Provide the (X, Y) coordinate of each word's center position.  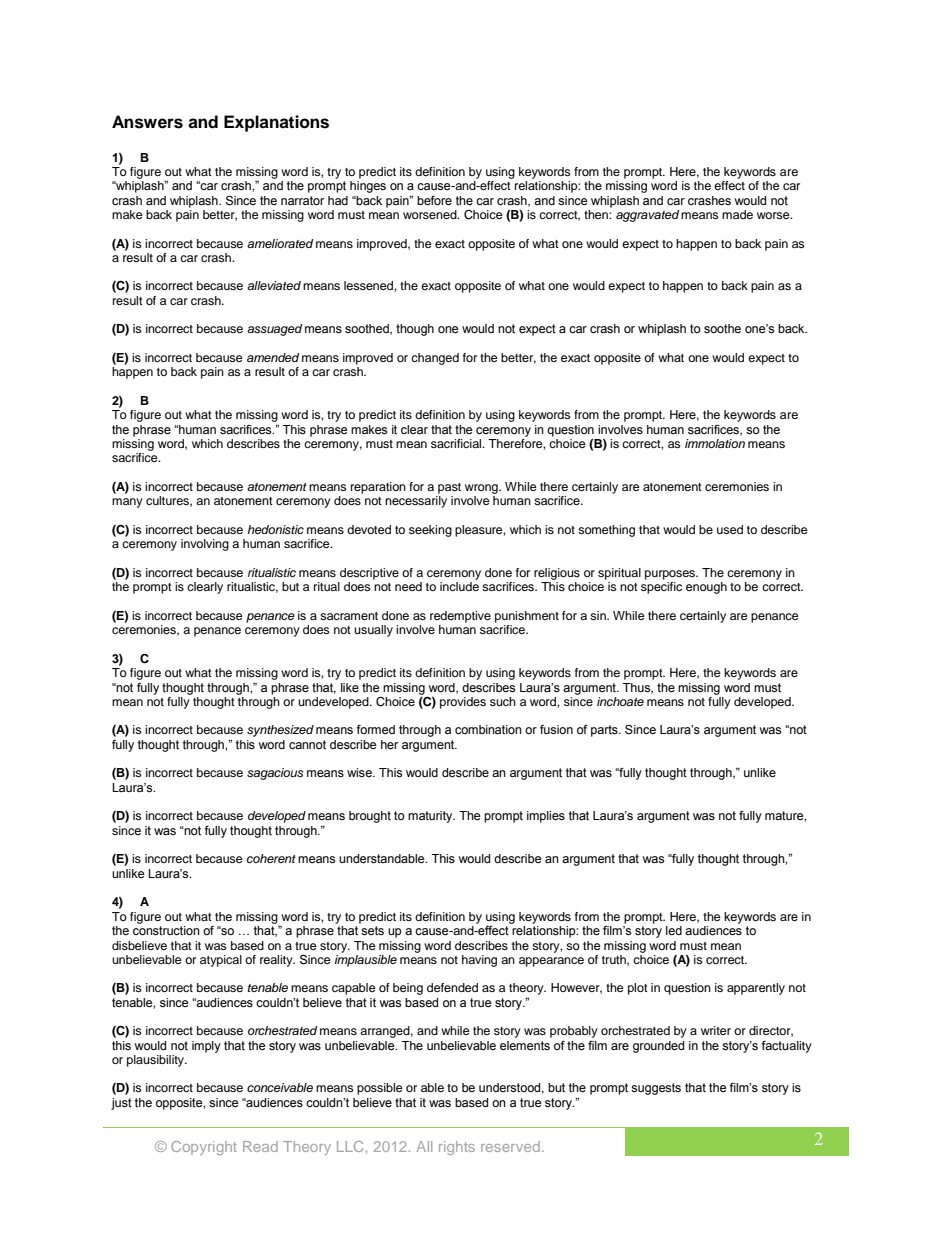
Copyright (204, 1148)
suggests (656, 1089)
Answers (147, 122)
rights (457, 1148)
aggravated (647, 216)
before (434, 201)
